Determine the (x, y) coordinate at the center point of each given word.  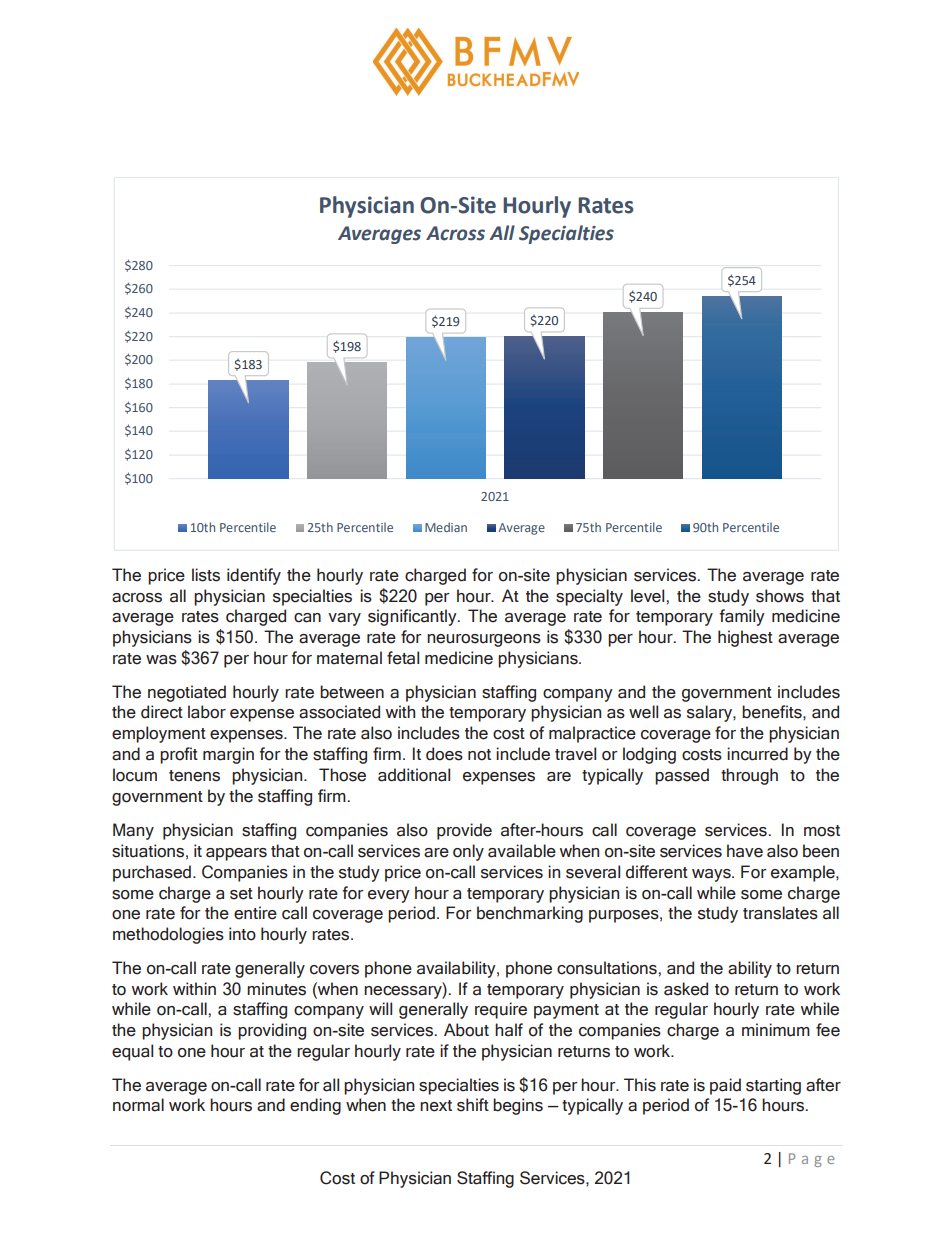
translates (780, 913)
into (242, 934)
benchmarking (530, 914)
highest (745, 638)
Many (133, 831)
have (745, 851)
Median (446, 527)
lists (206, 575)
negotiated (187, 693)
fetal (403, 658)
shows (780, 596)
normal (138, 1105)
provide (464, 831)
